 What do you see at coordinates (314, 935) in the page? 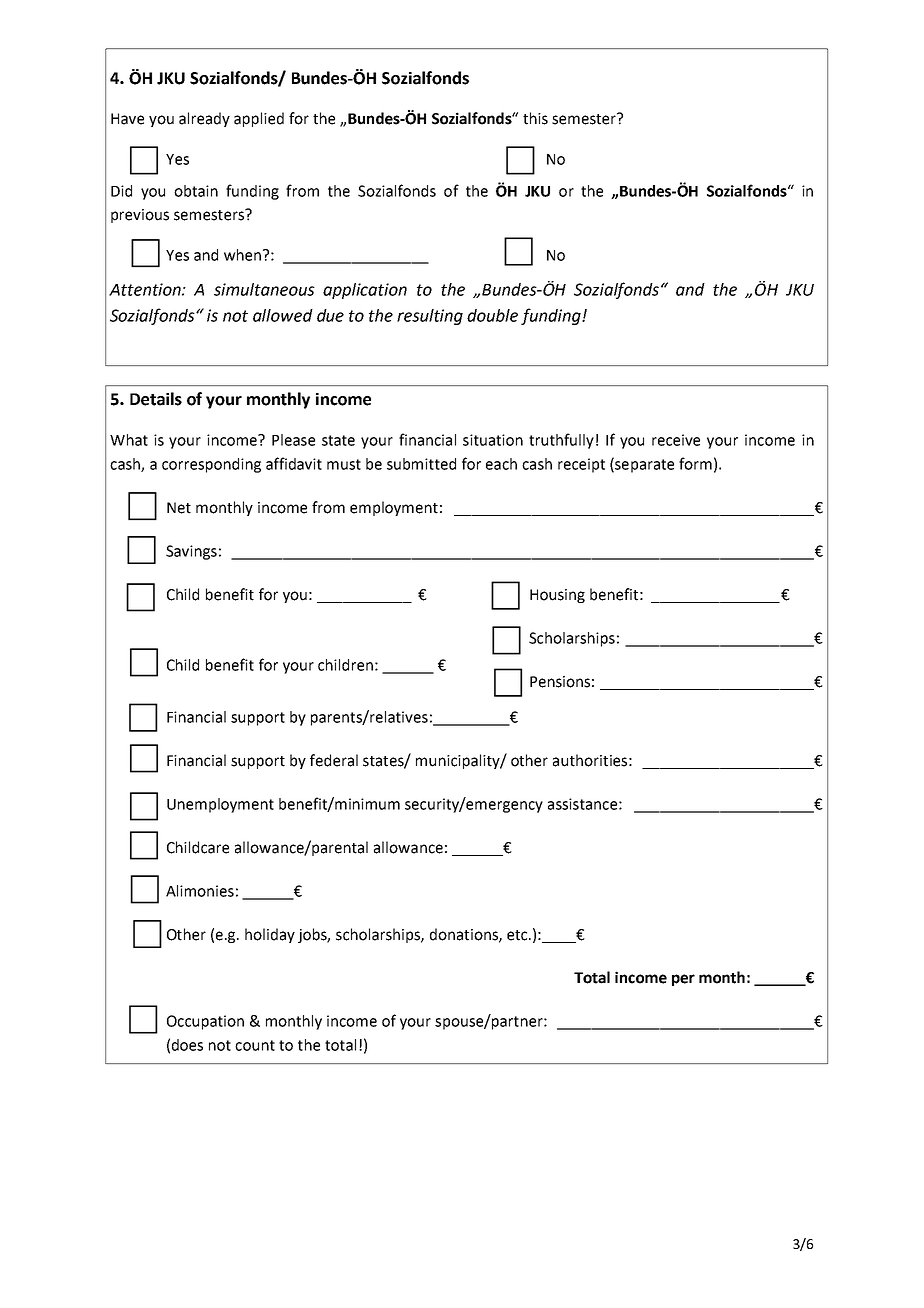
I see `jobs` at bounding box center [314, 935].
